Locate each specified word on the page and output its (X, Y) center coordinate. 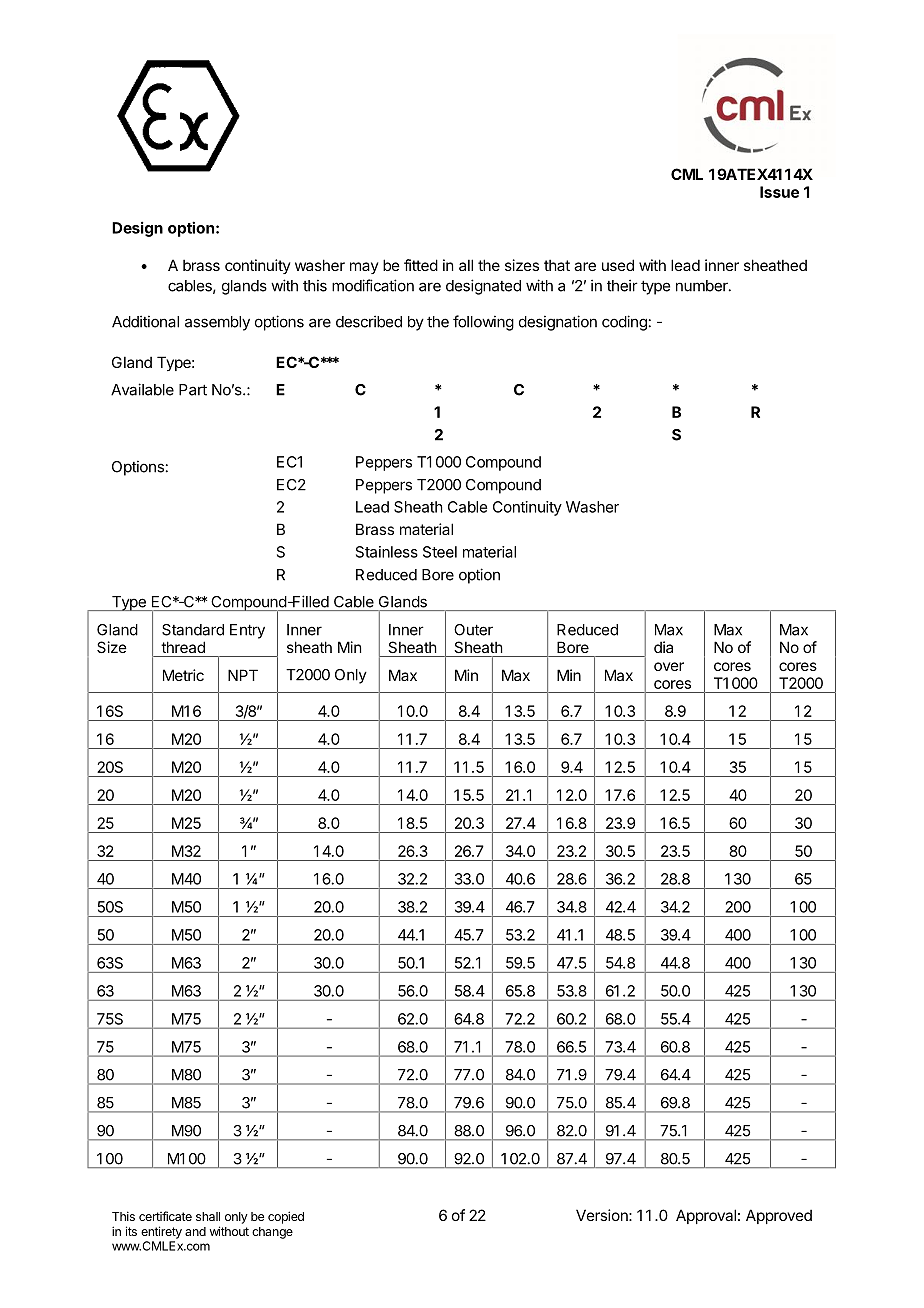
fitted (421, 265)
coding (624, 323)
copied (286, 1217)
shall (208, 1216)
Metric (183, 675)
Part (193, 390)
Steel (440, 552)
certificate (165, 1216)
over (669, 666)
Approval (706, 1216)
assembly (217, 323)
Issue (779, 192)
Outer (473, 630)
